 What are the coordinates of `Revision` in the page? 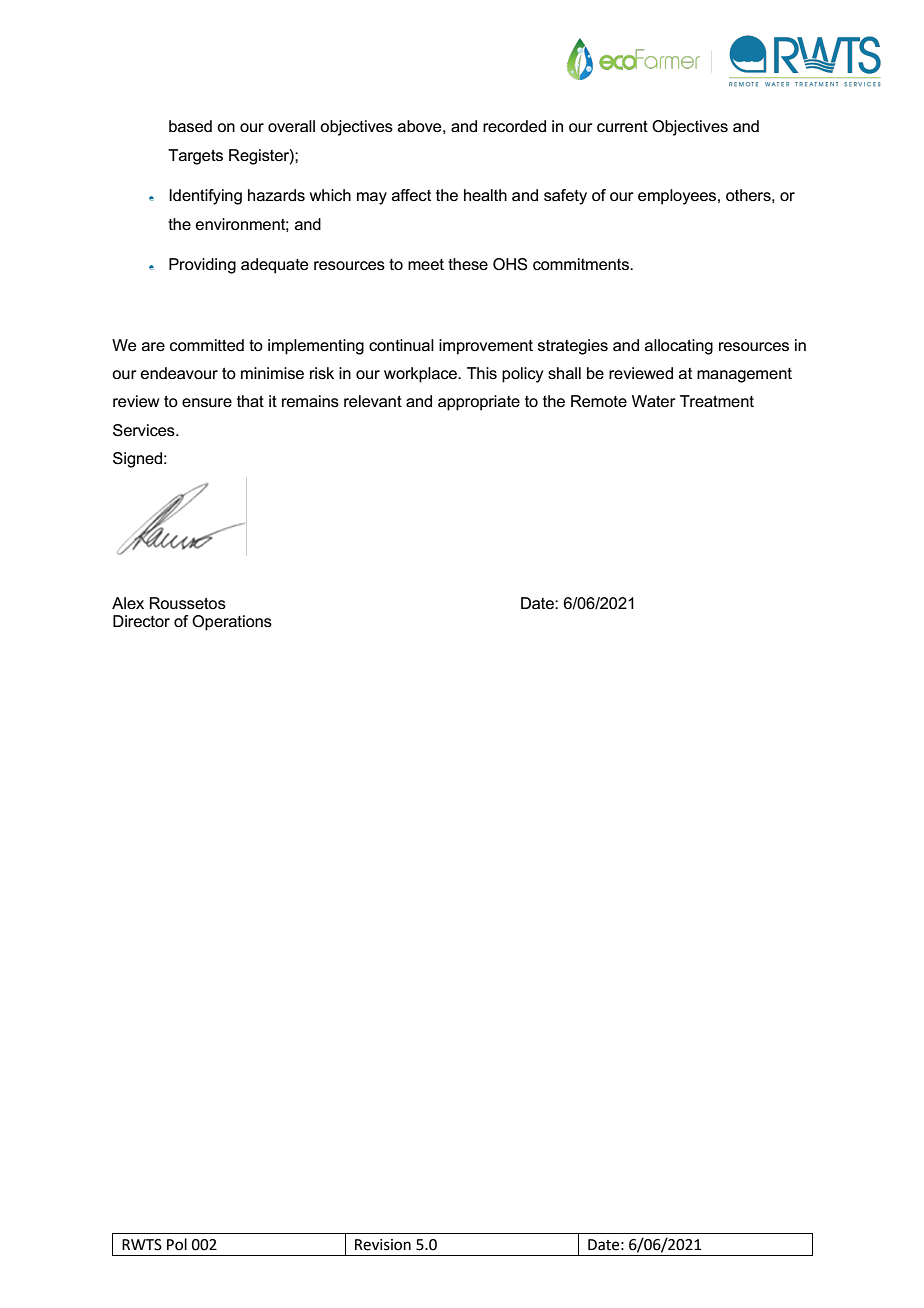 It's located at (383, 1245).
